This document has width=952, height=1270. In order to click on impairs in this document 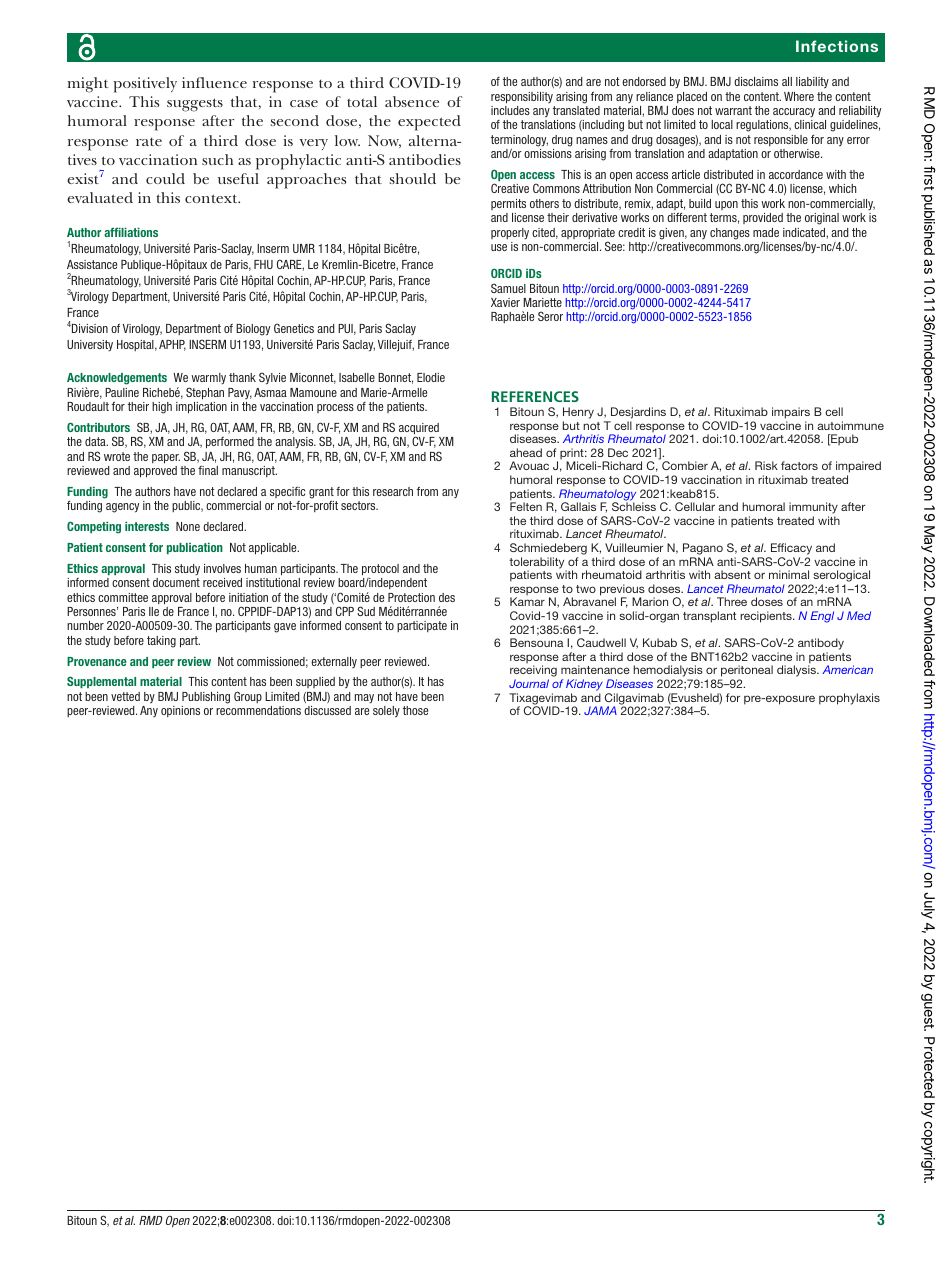, I will do `click(791, 413)`.
